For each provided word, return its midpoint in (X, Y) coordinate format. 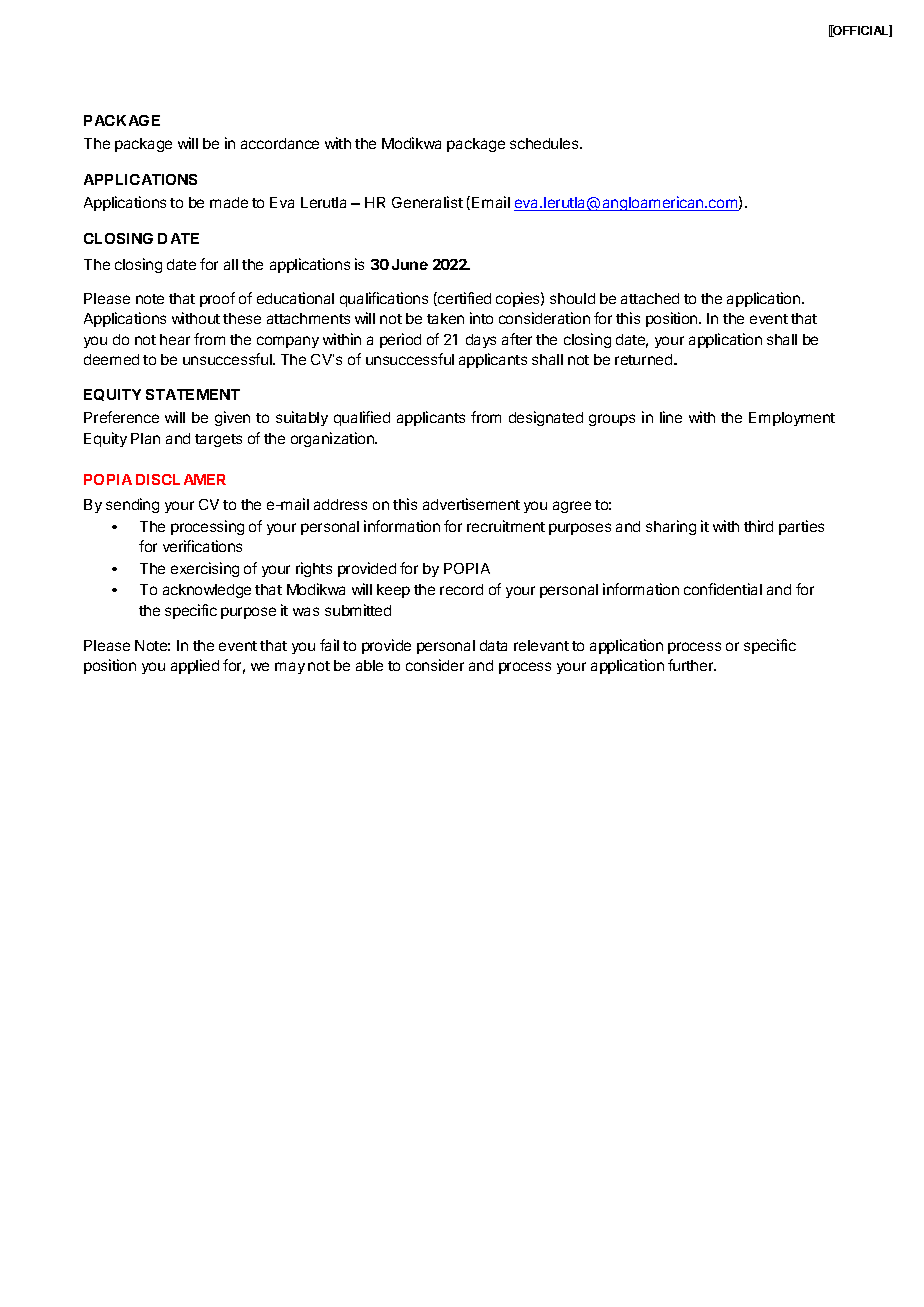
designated (546, 418)
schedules (545, 143)
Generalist (427, 202)
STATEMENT (193, 394)
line (671, 417)
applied (195, 666)
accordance (280, 143)
